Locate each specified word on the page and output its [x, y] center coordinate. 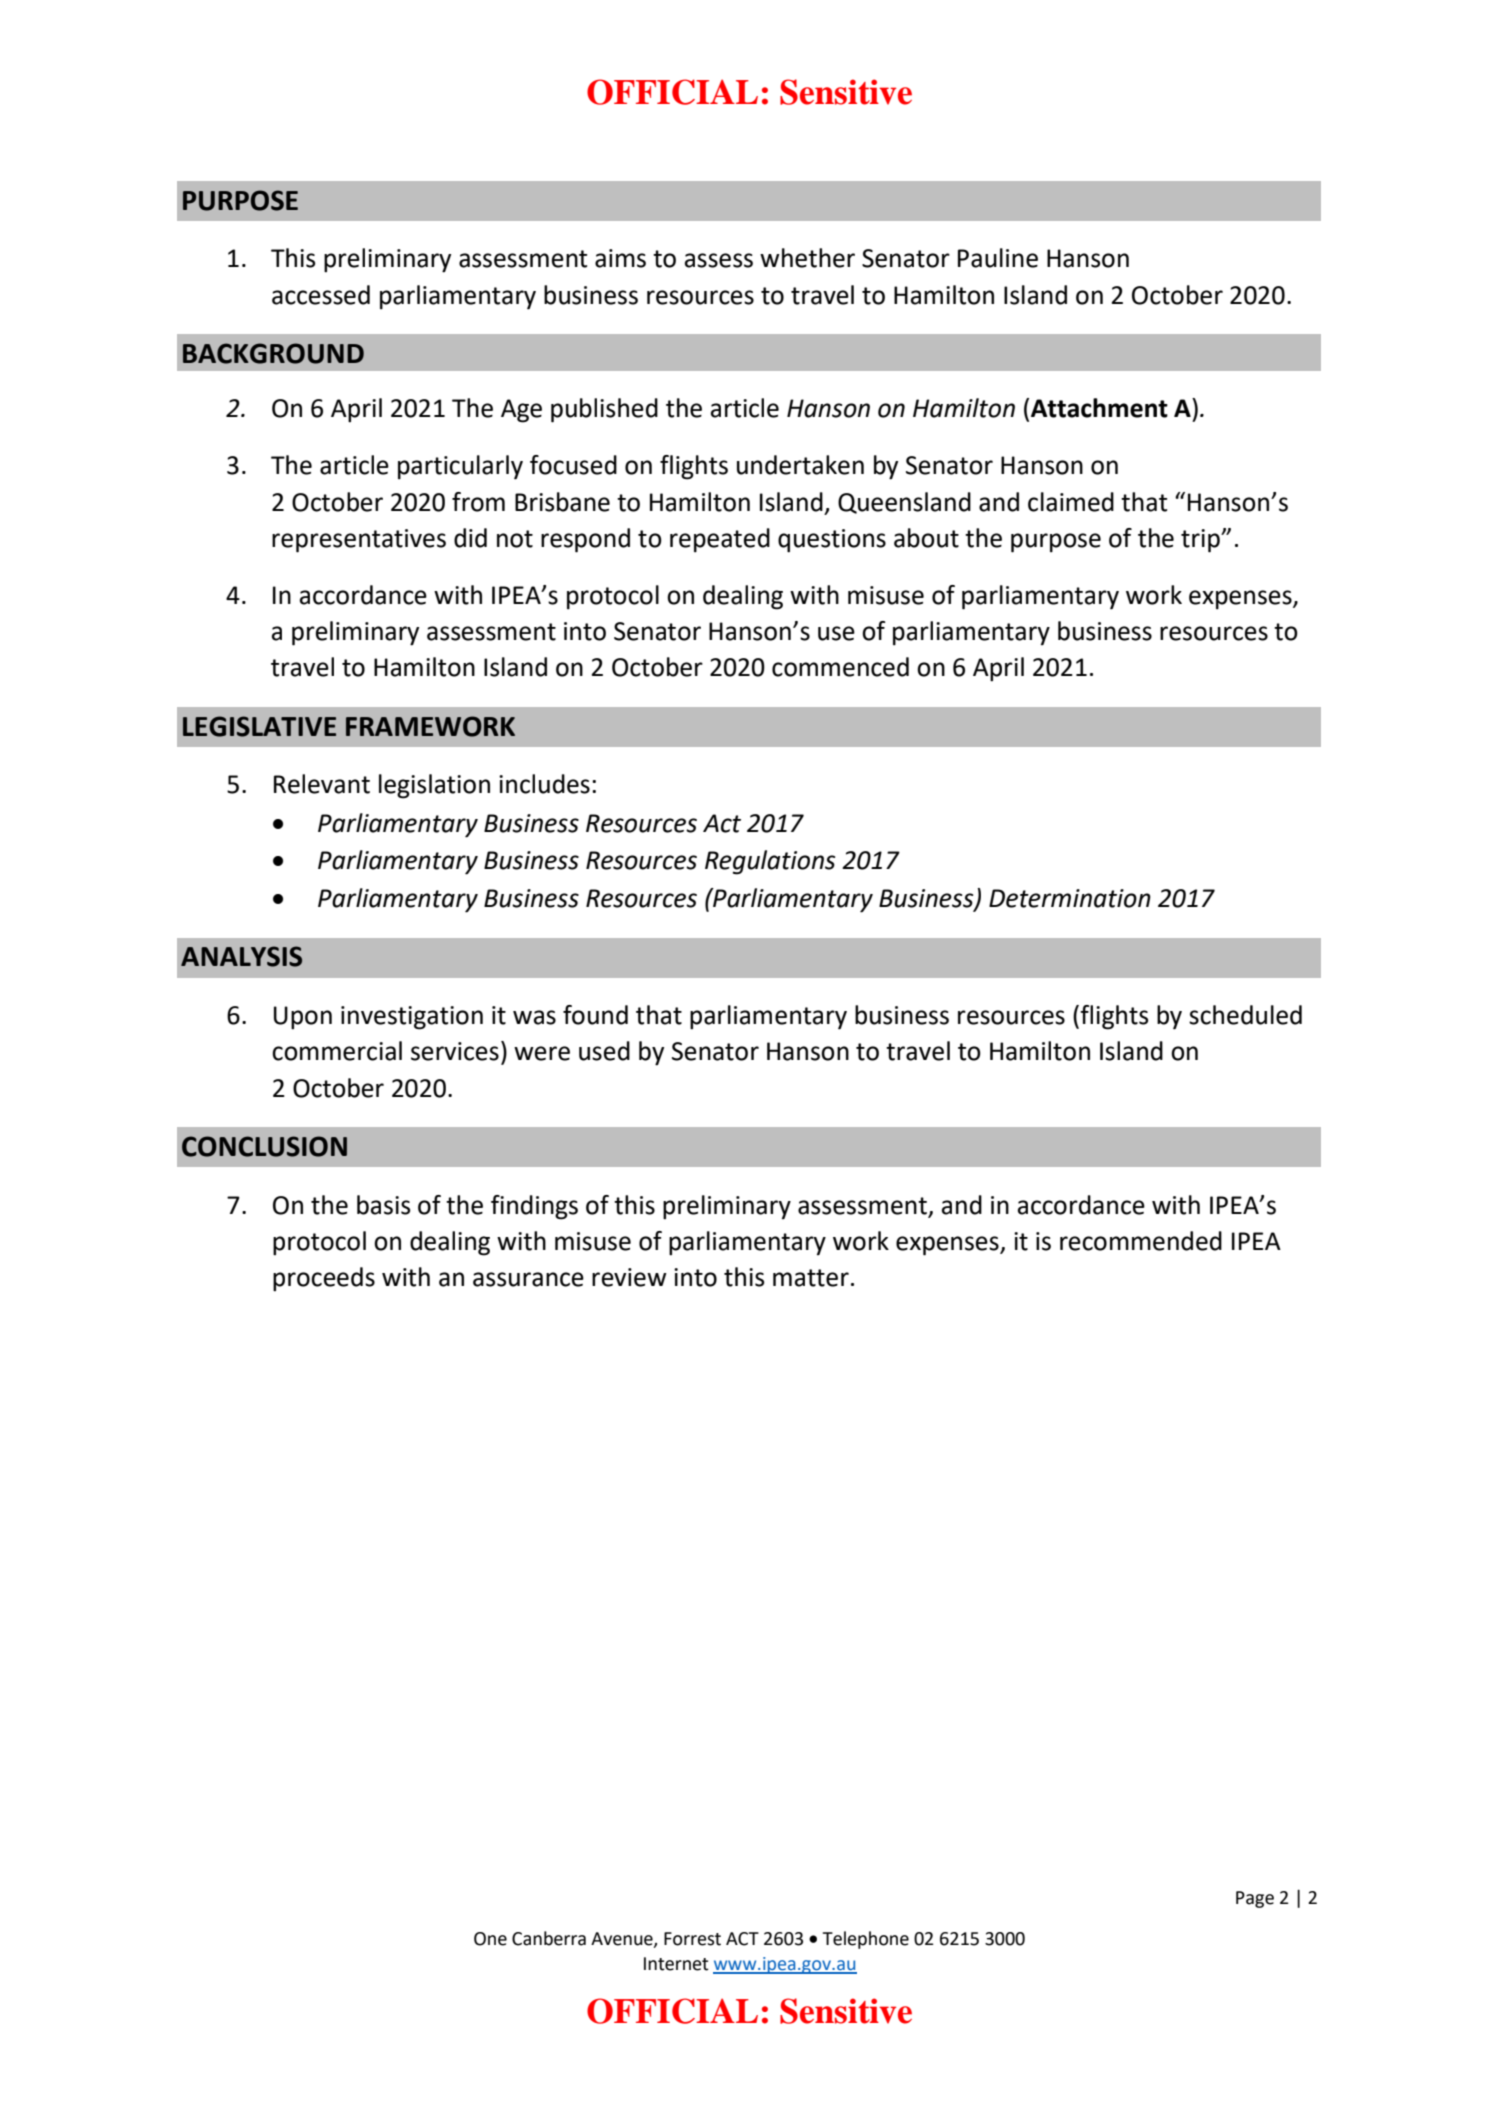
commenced [840, 667]
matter [811, 1278]
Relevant [322, 784]
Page [1255, 1899]
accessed [321, 295]
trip [1201, 541]
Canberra [549, 1938]
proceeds [324, 1279]
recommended [1141, 1241]
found [595, 1015]
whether [807, 258]
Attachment [1099, 408]
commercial [337, 1051]
